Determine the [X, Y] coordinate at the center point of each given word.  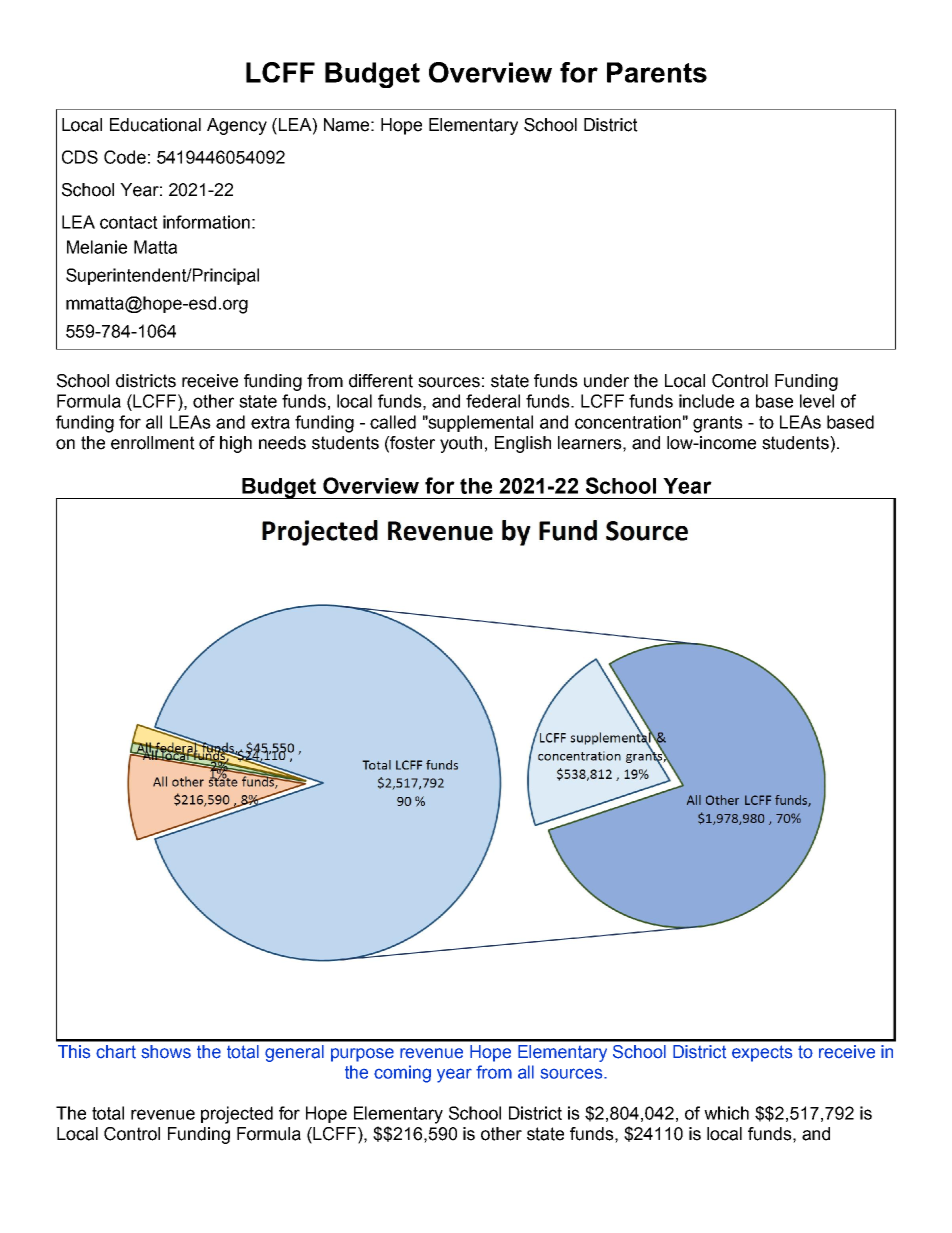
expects [762, 1053]
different [381, 381]
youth [461, 444]
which [726, 1113]
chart [116, 1052]
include [706, 401]
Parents [657, 72]
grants [718, 424]
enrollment [153, 443]
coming [402, 1074]
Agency [237, 126]
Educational [155, 125]
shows [166, 1052]
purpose [362, 1055]
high [236, 444]
